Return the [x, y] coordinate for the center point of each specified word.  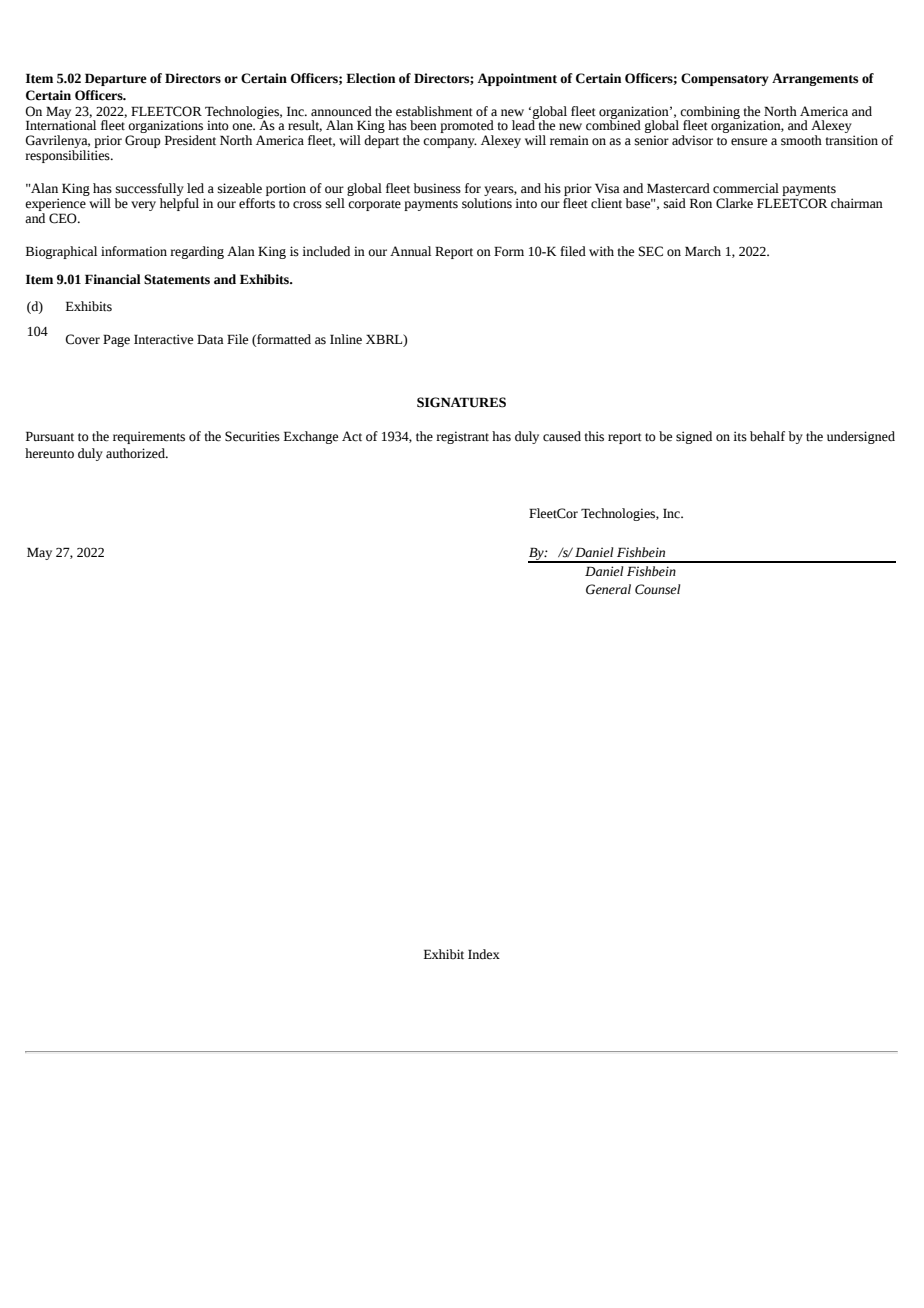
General [608, 589]
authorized [136, 453]
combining [710, 113]
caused [562, 436]
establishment [434, 111]
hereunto [49, 453]
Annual [410, 251]
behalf [767, 436]
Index [484, 954]
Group [143, 141]
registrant [462, 437]
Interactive [163, 339]
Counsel [657, 589]
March [703, 251]
